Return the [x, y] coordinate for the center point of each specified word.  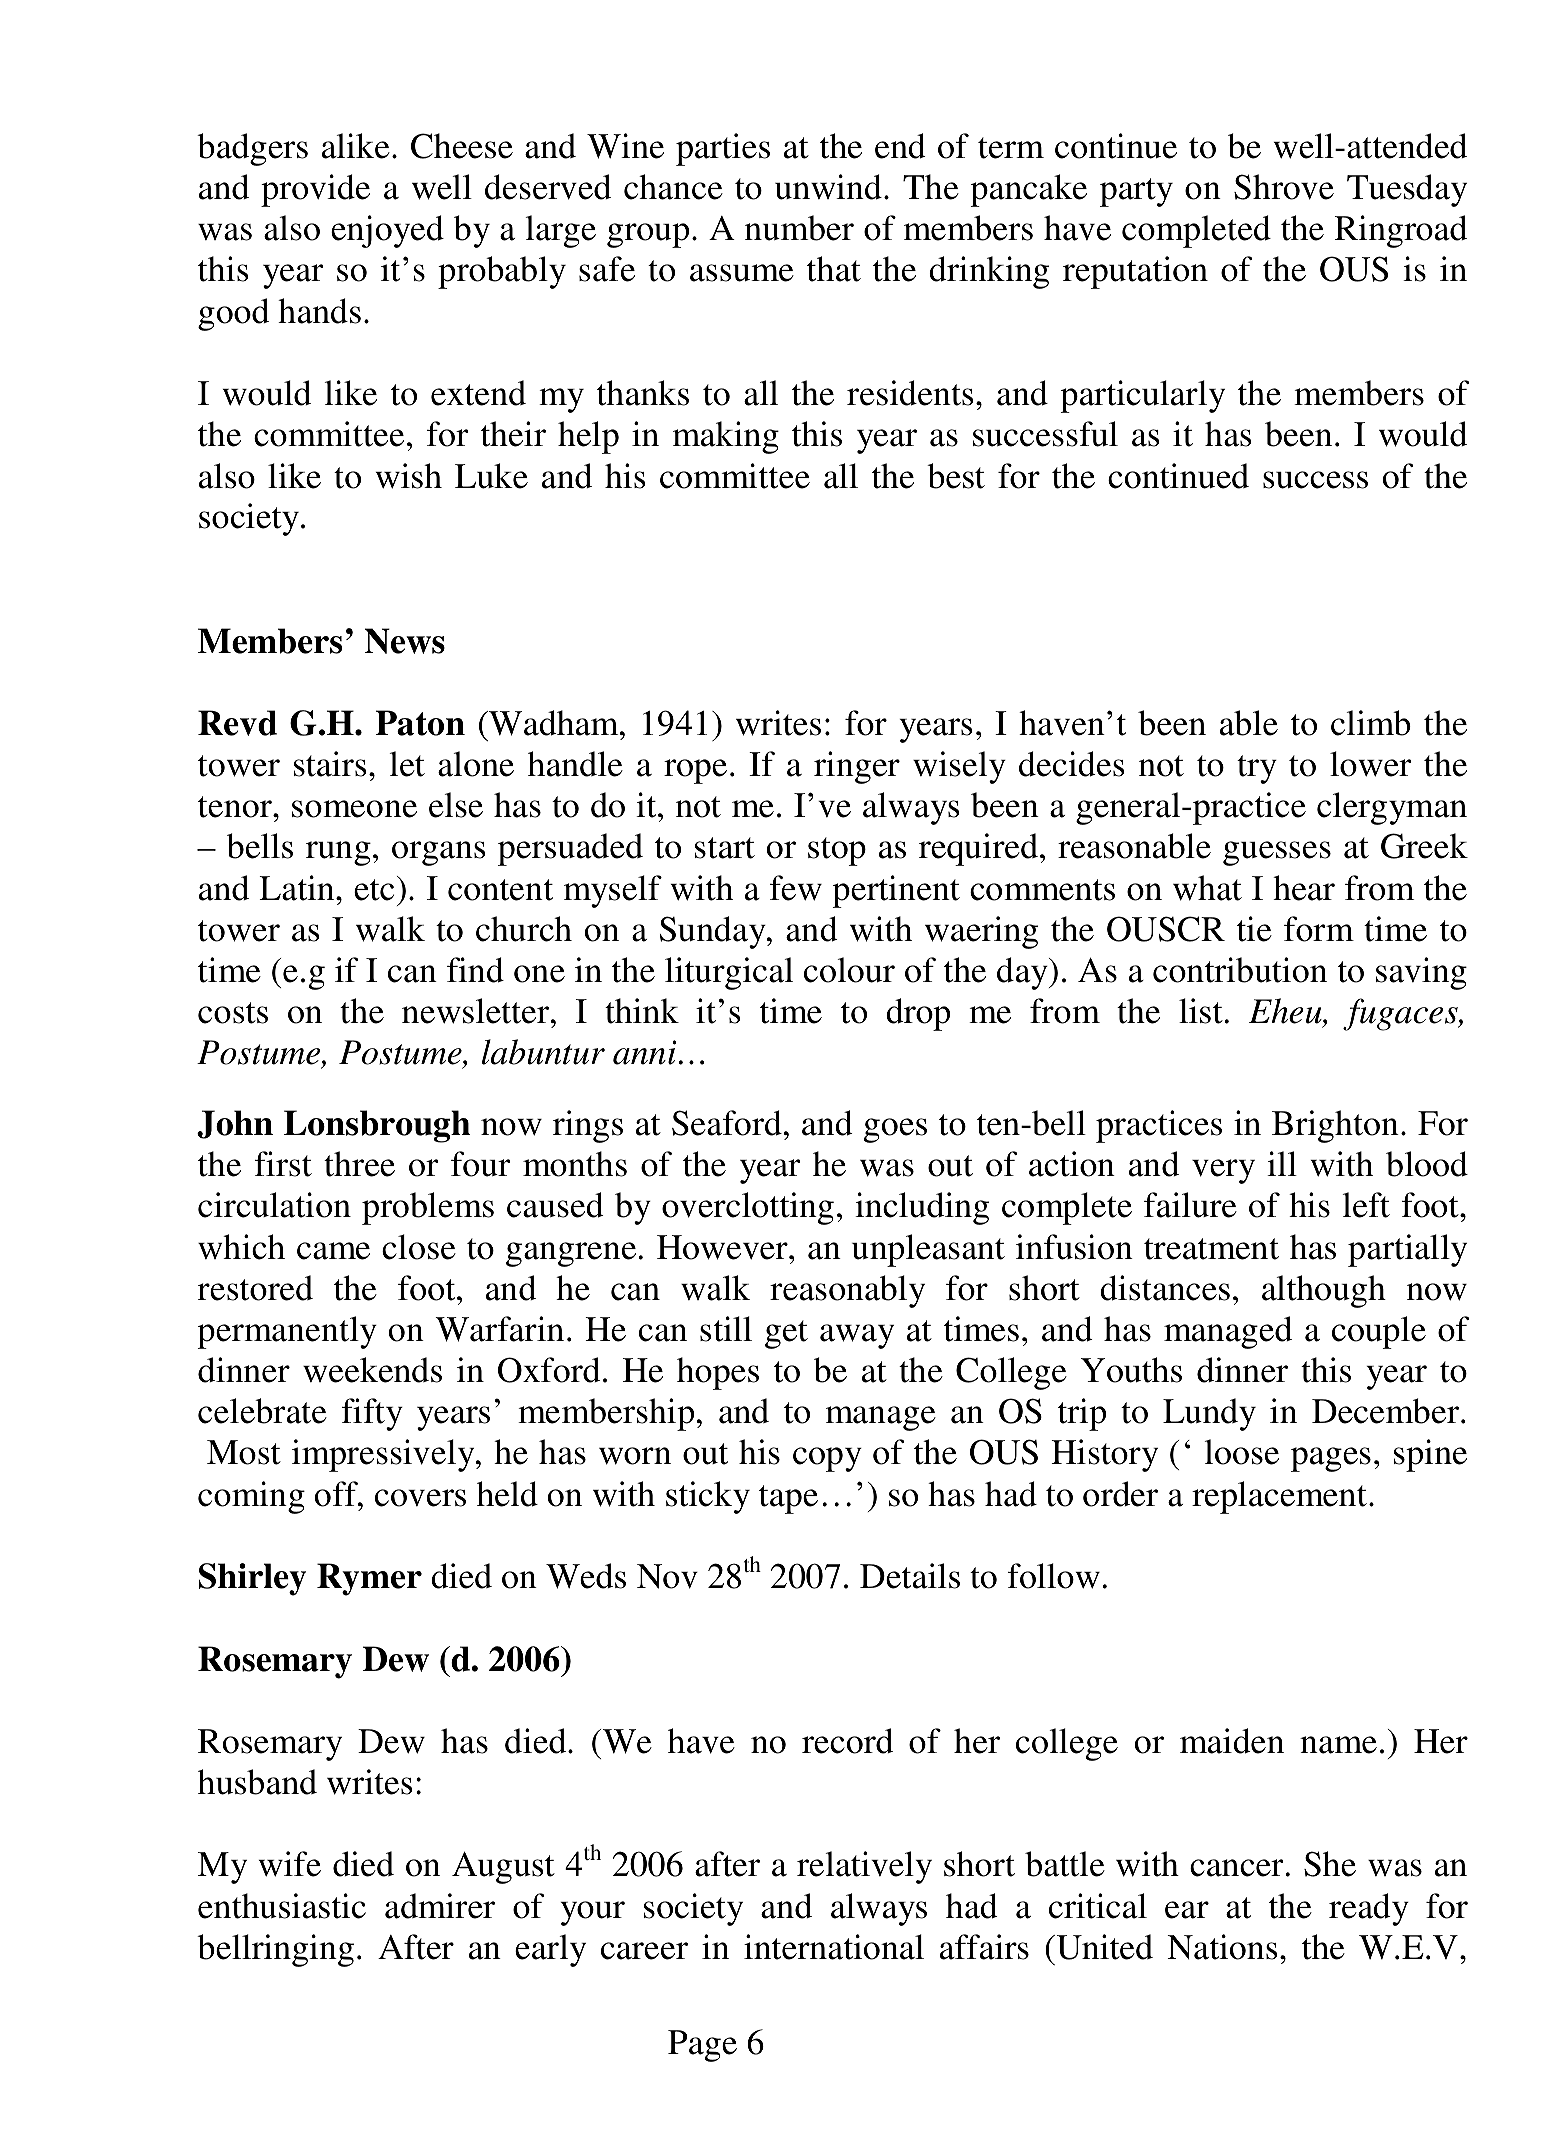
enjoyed [387, 231]
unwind [828, 187]
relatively [864, 1867]
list [1201, 1011]
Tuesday [1407, 190]
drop [918, 1014]
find [475, 970]
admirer [440, 1906]
